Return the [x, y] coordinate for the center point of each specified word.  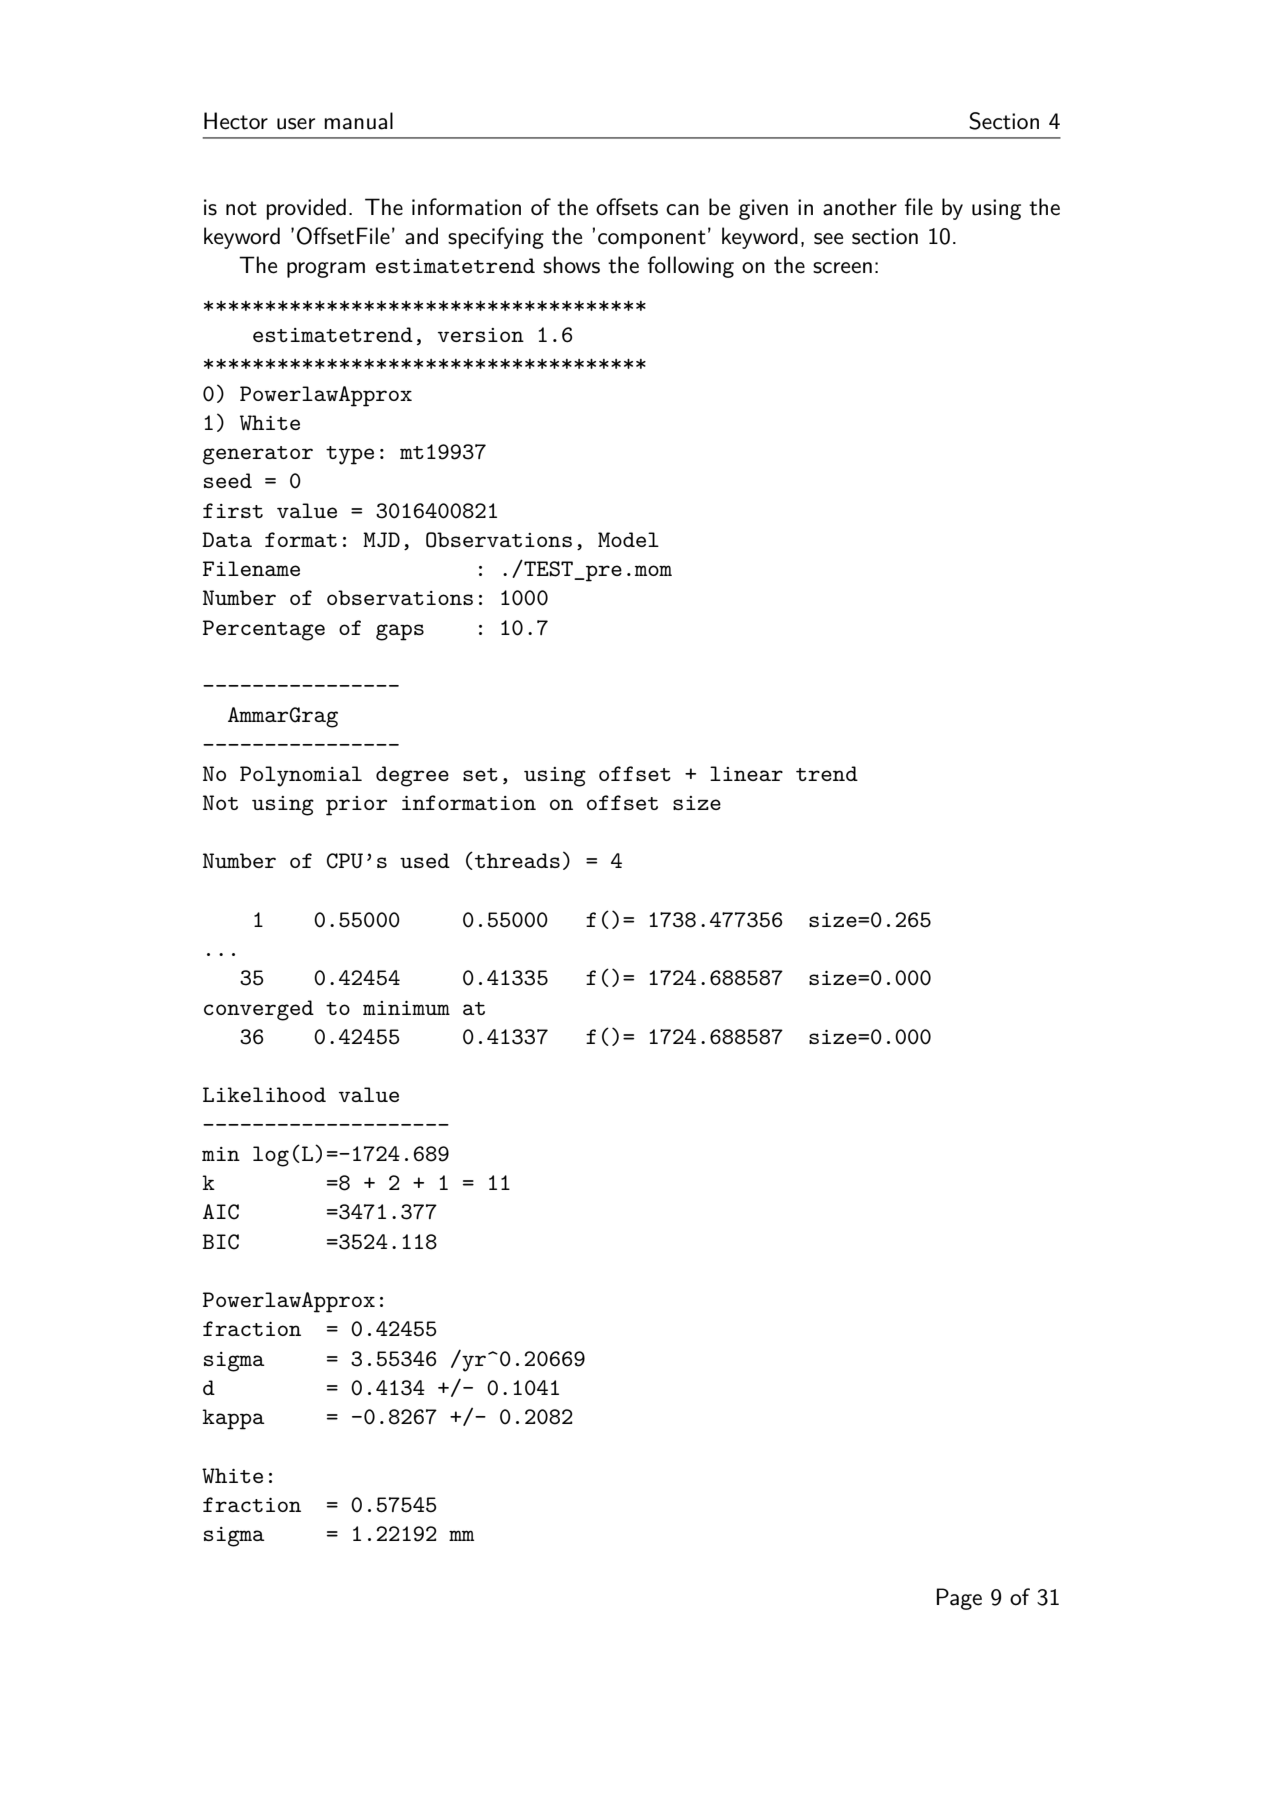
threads [517, 860]
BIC [221, 1242]
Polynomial [301, 776]
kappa [233, 1419]
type [350, 455]
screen [842, 268]
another [860, 207]
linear [746, 773]
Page [959, 1599]
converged [259, 1010]
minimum [406, 1008]
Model [628, 539]
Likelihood [264, 1094]
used [425, 860]
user [296, 124]
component [652, 239]
